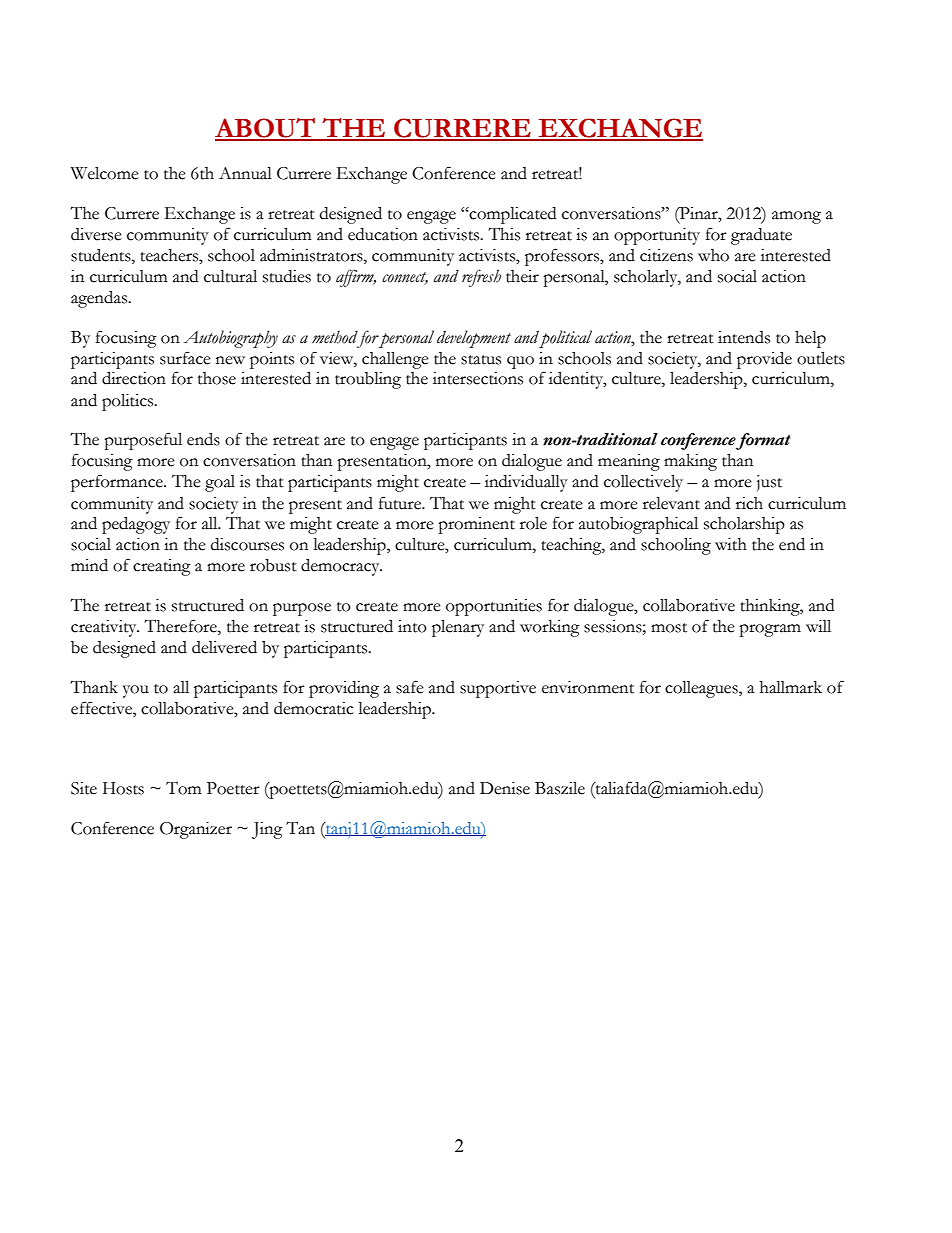 This document has width=952, height=1233. What do you see at coordinates (810, 339) in the document?
I see `help` at bounding box center [810, 339].
